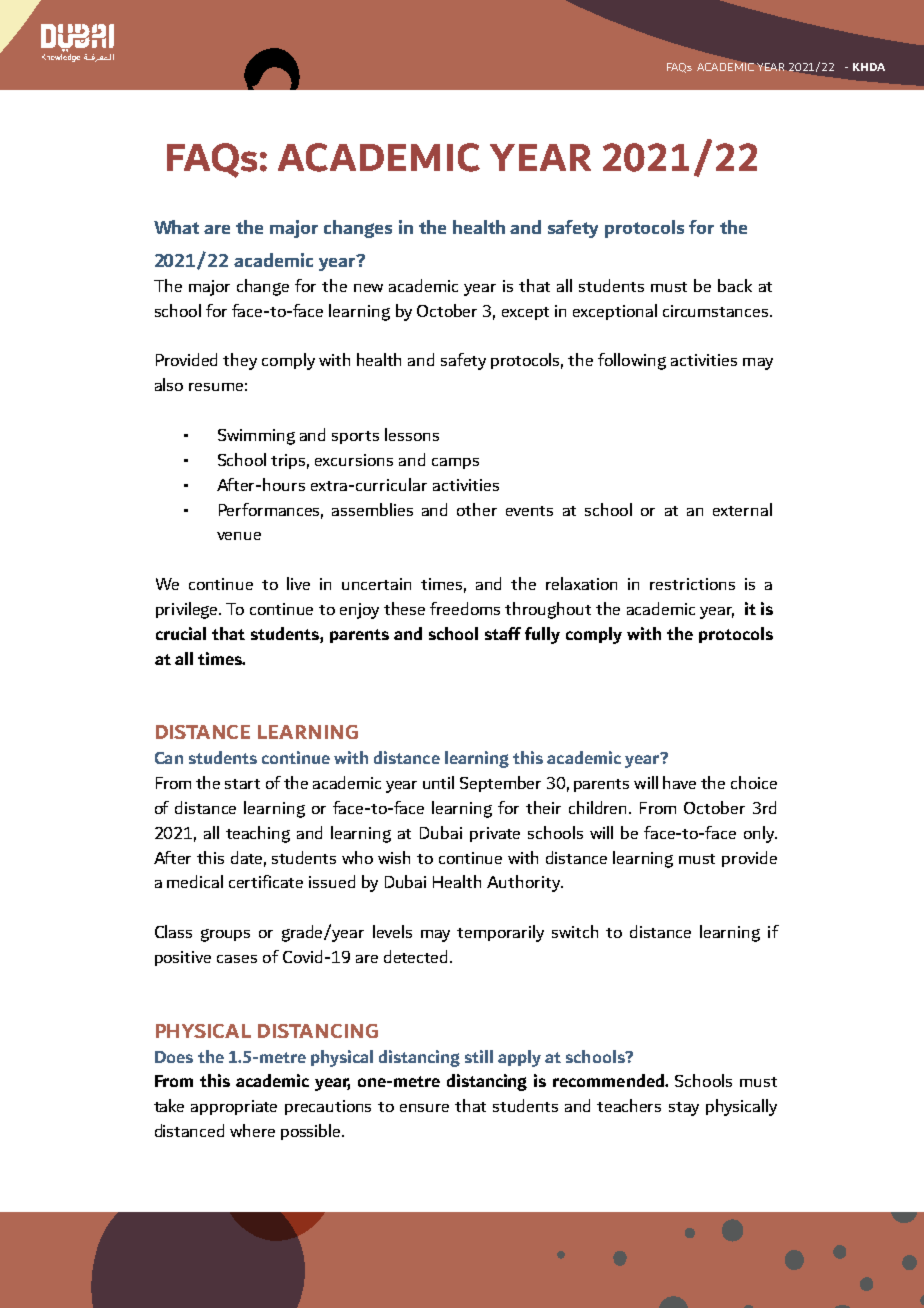 The height and width of the screenshot is (1308, 924). Describe the element at coordinates (692, 584) in the screenshot. I see `restrictions` at that location.
